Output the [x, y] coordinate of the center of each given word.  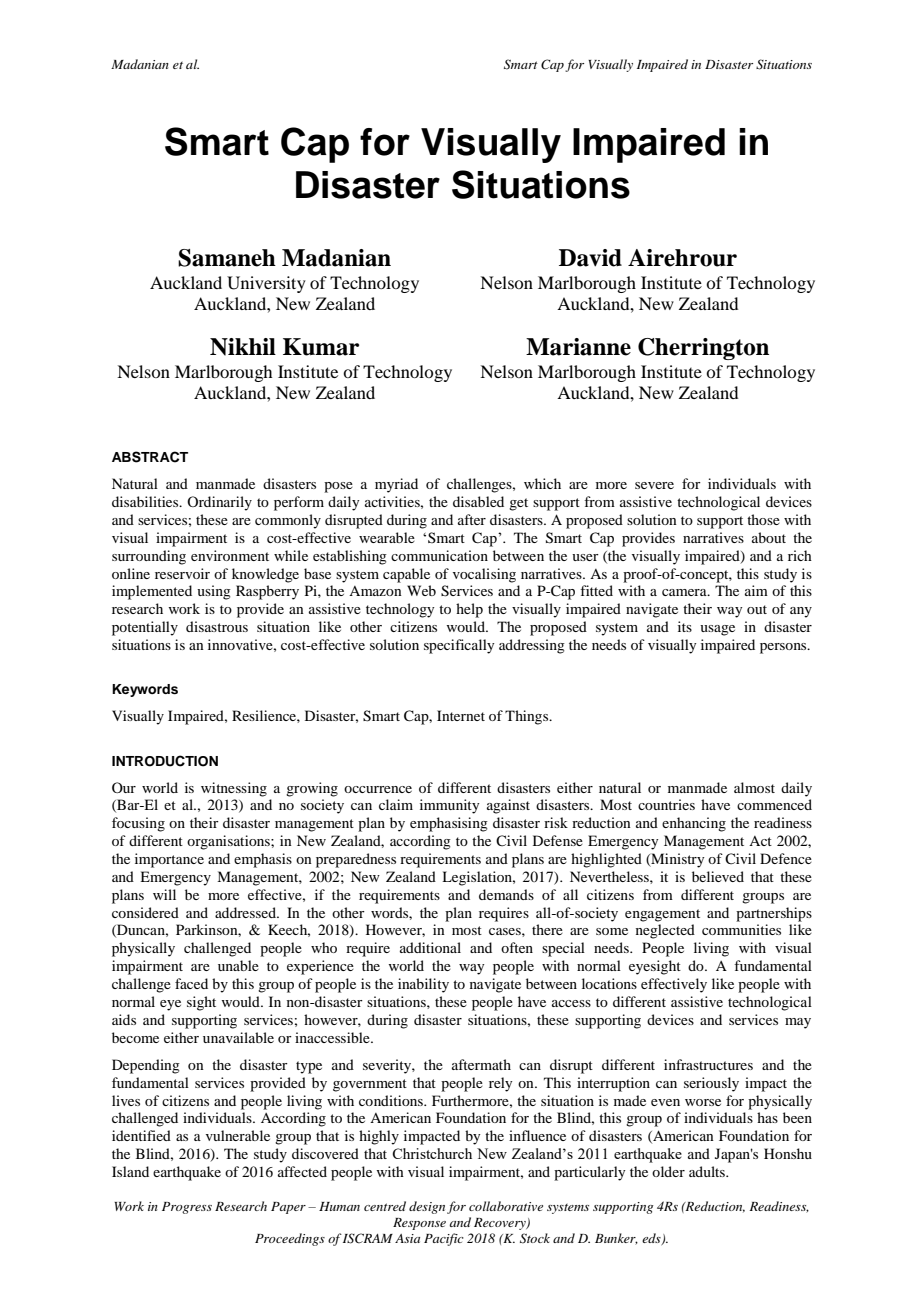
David [590, 258]
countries [666, 804]
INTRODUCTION [165, 761]
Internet [461, 715]
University [266, 284]
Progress [187, 1208]
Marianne [578, 347]
